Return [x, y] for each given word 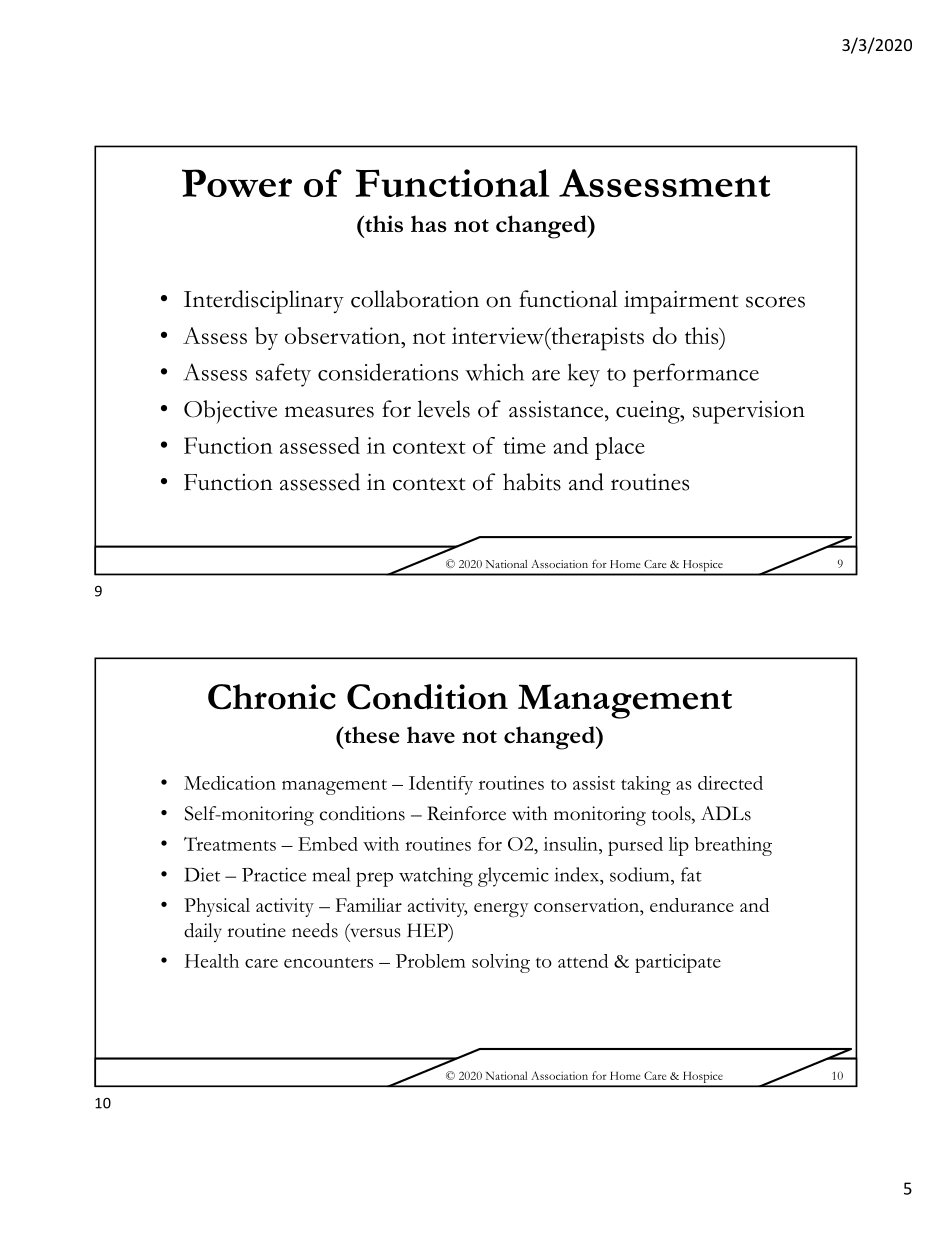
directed [730, 783]
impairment [681, 302]
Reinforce [466, 813]
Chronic [272, 697]
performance [696, 375]
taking [646, 785]
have [431, 734]
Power [237, 183]
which [494, 372]
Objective [230, 412]
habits [532, 482]
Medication [230, 783]
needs [315, 930]
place [620, 448]
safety [283, 375]
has [429, 223]
